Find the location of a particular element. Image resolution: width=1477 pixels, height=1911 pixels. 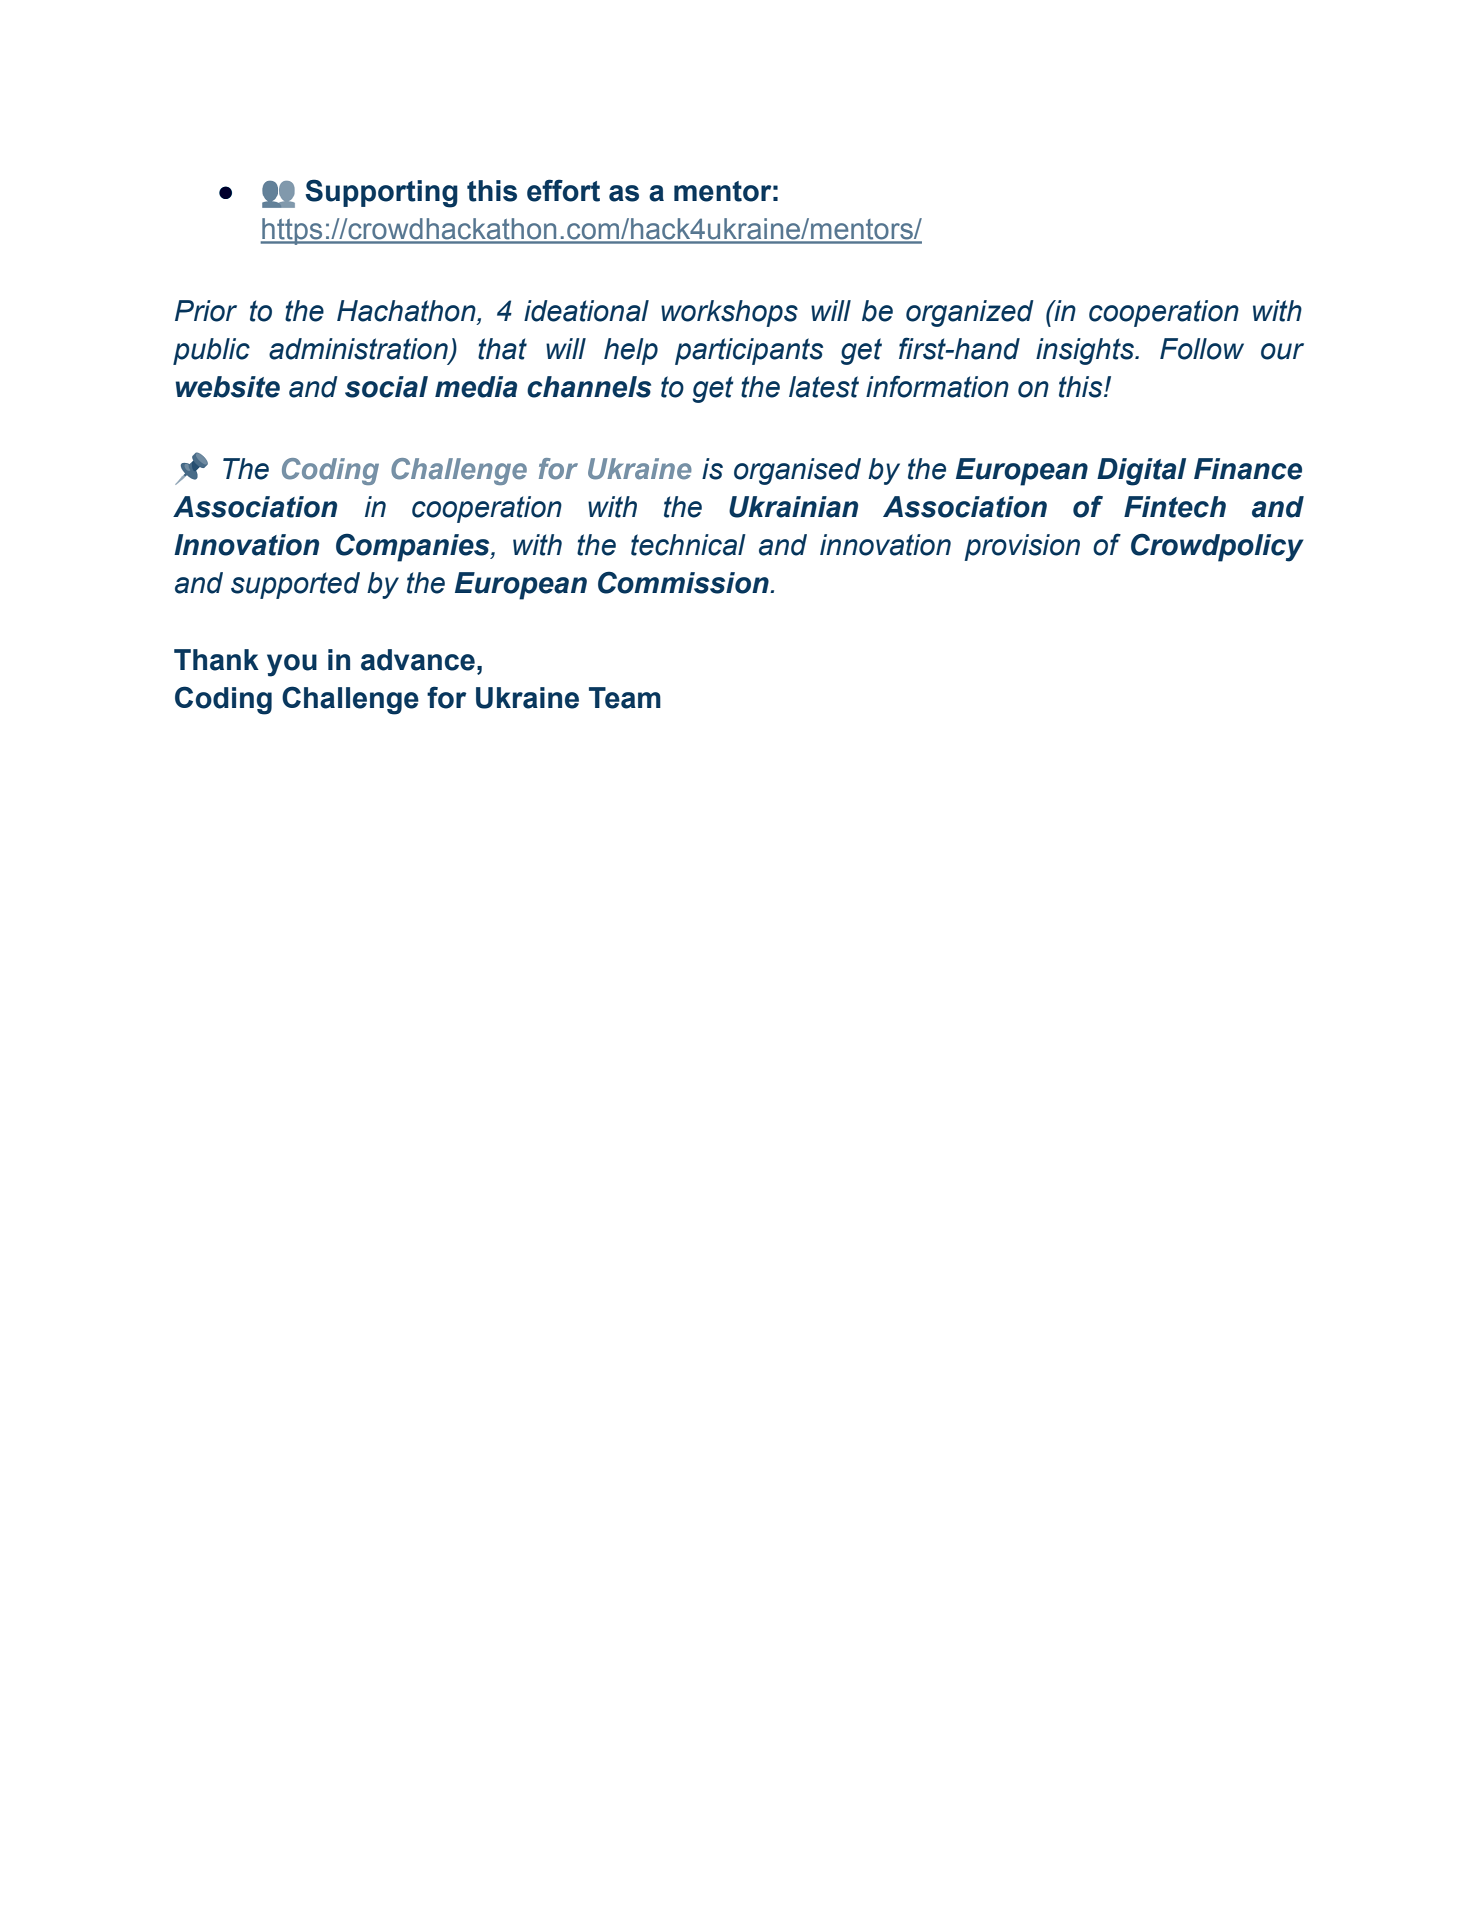

organized is located at coordinates (970, 313).
